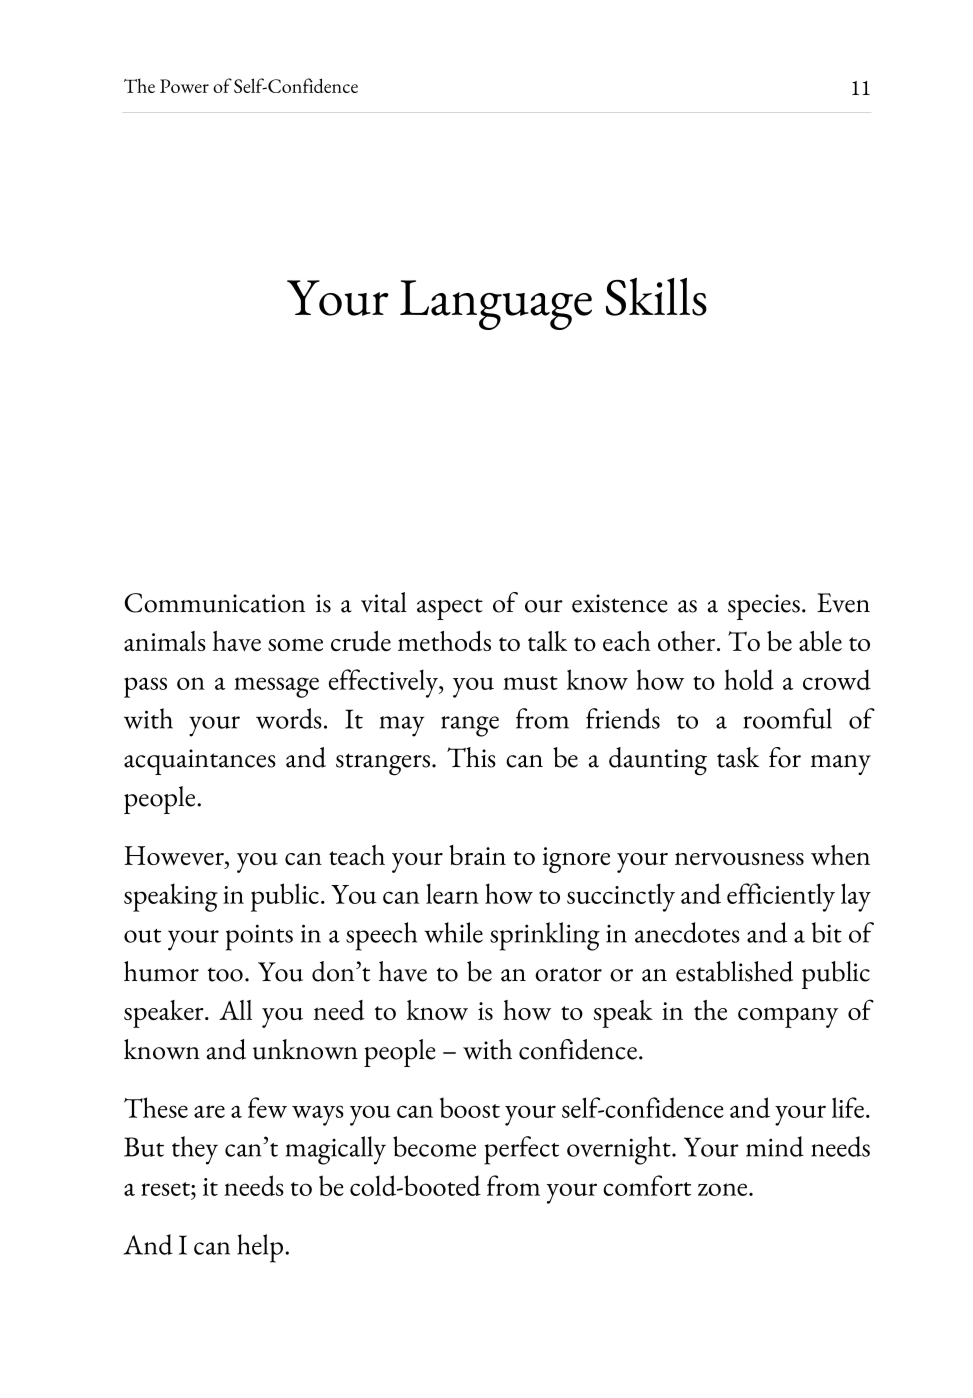 The height and width of the document is (1398, 973). Describe the element at coordinates (477, 855) in the document. I see `brain` at that location.
